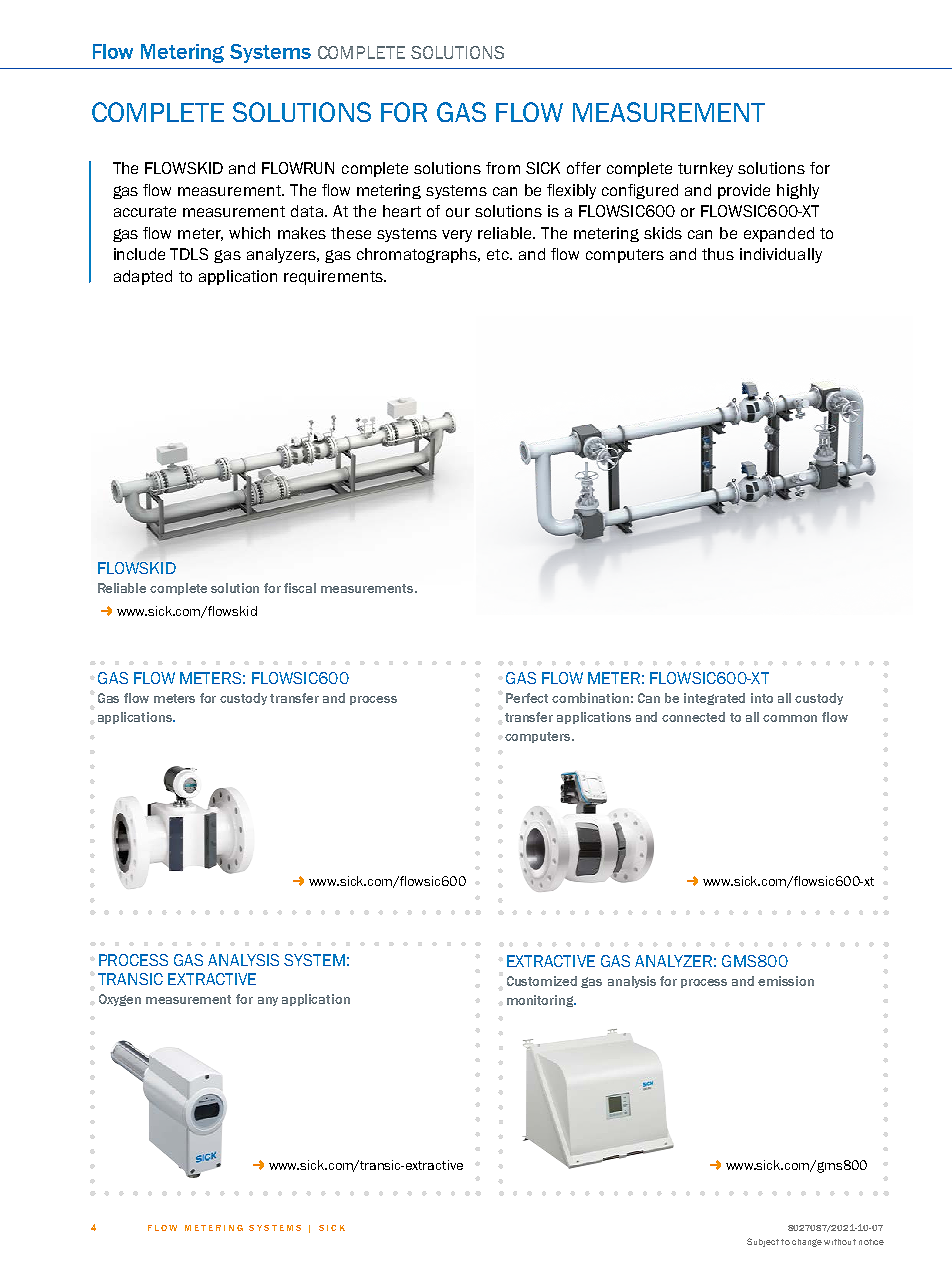 The width and height of the screenshot is (952, 1267). Describe the element at coordinates (527, 698) in the screenshot. I see `Perfect` at that location.
